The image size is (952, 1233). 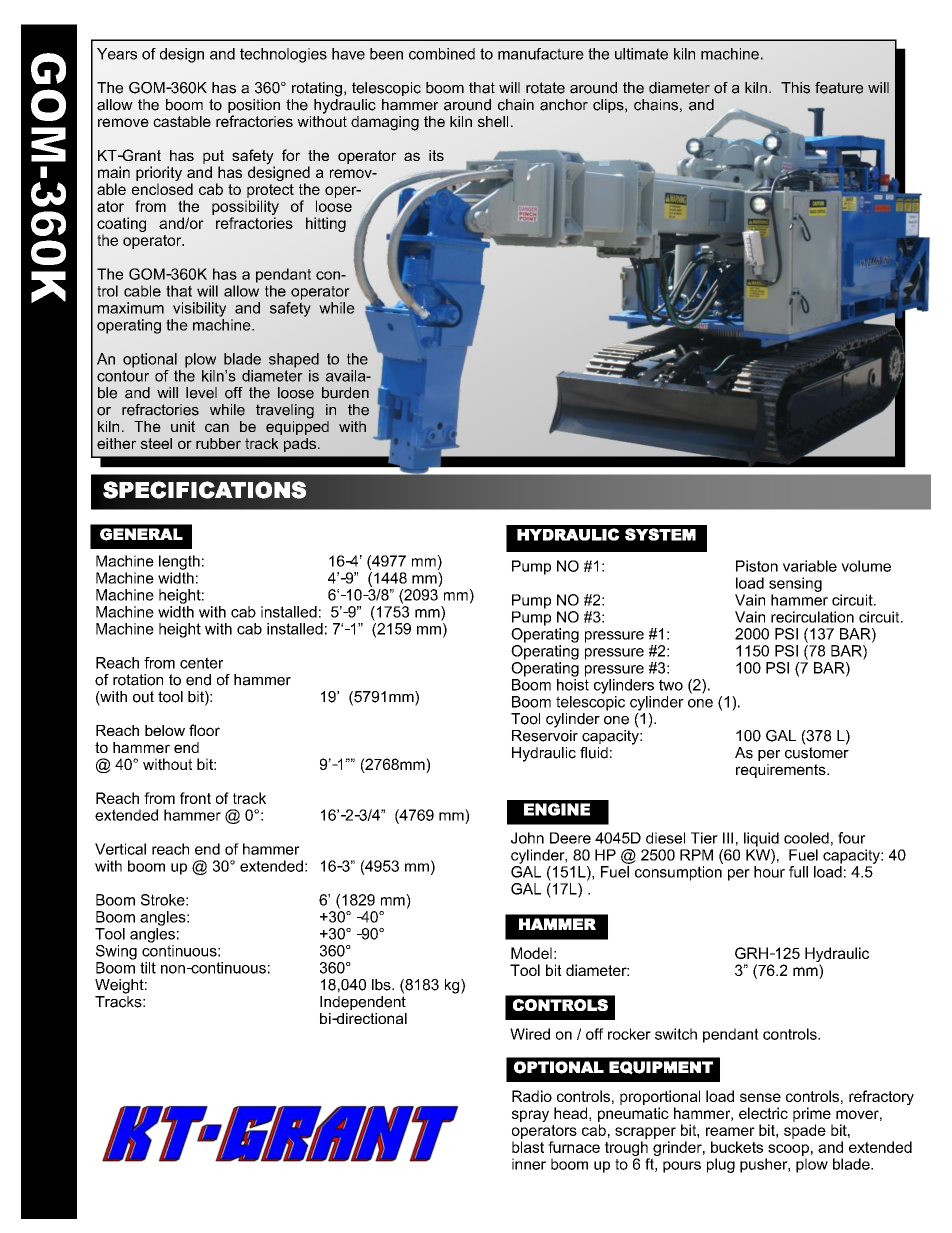 I want to click on tilt, so click(x=148, y=968).
